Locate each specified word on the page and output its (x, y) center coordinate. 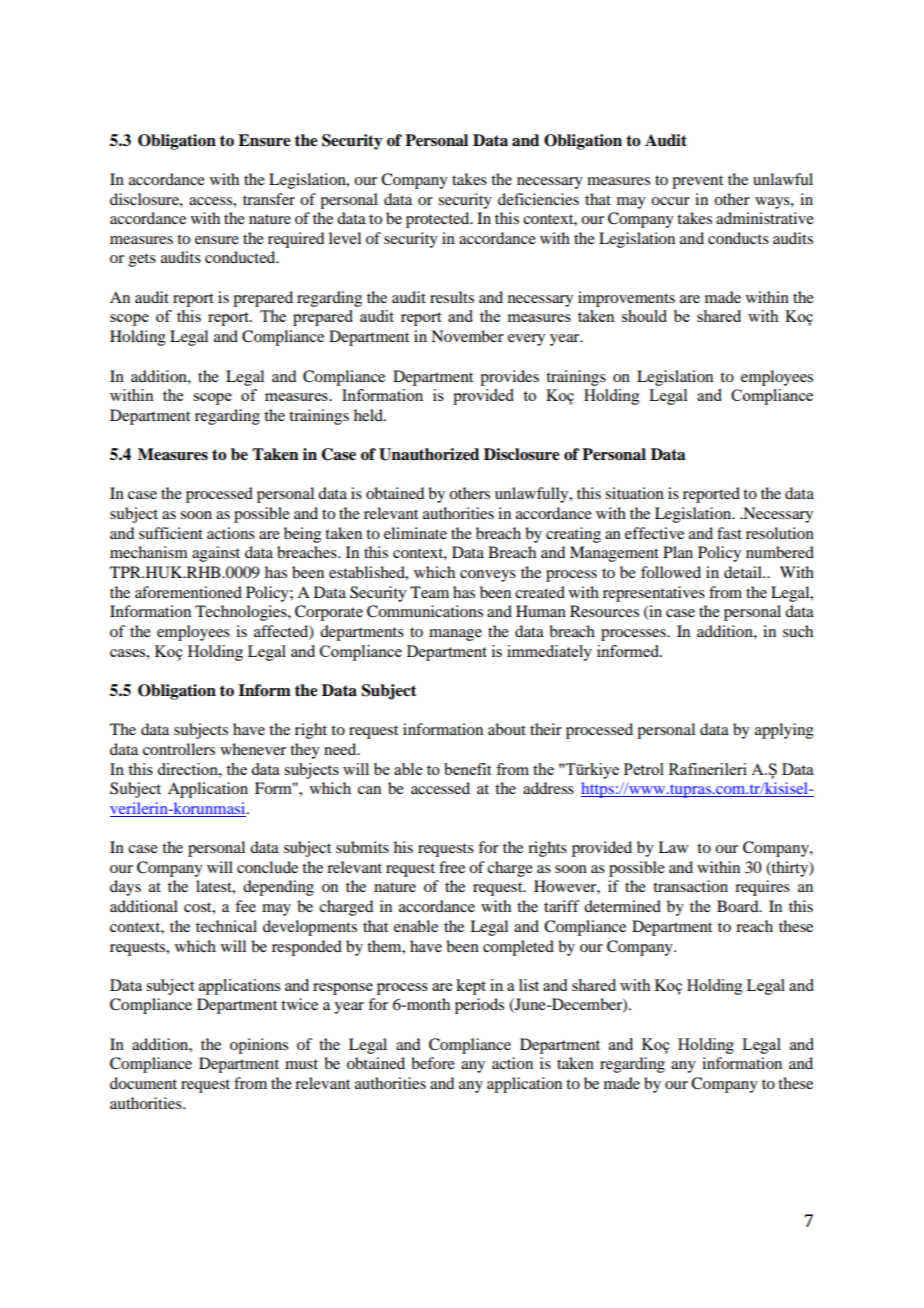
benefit (467, 769)
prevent (697, 182)
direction (188, 769)
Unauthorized (429, 454)
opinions (259, 1046)
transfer (269, 199)
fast (729, 533)
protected (439, 220)
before (433, 1063)
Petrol (644, 769)
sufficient (171, 533)
